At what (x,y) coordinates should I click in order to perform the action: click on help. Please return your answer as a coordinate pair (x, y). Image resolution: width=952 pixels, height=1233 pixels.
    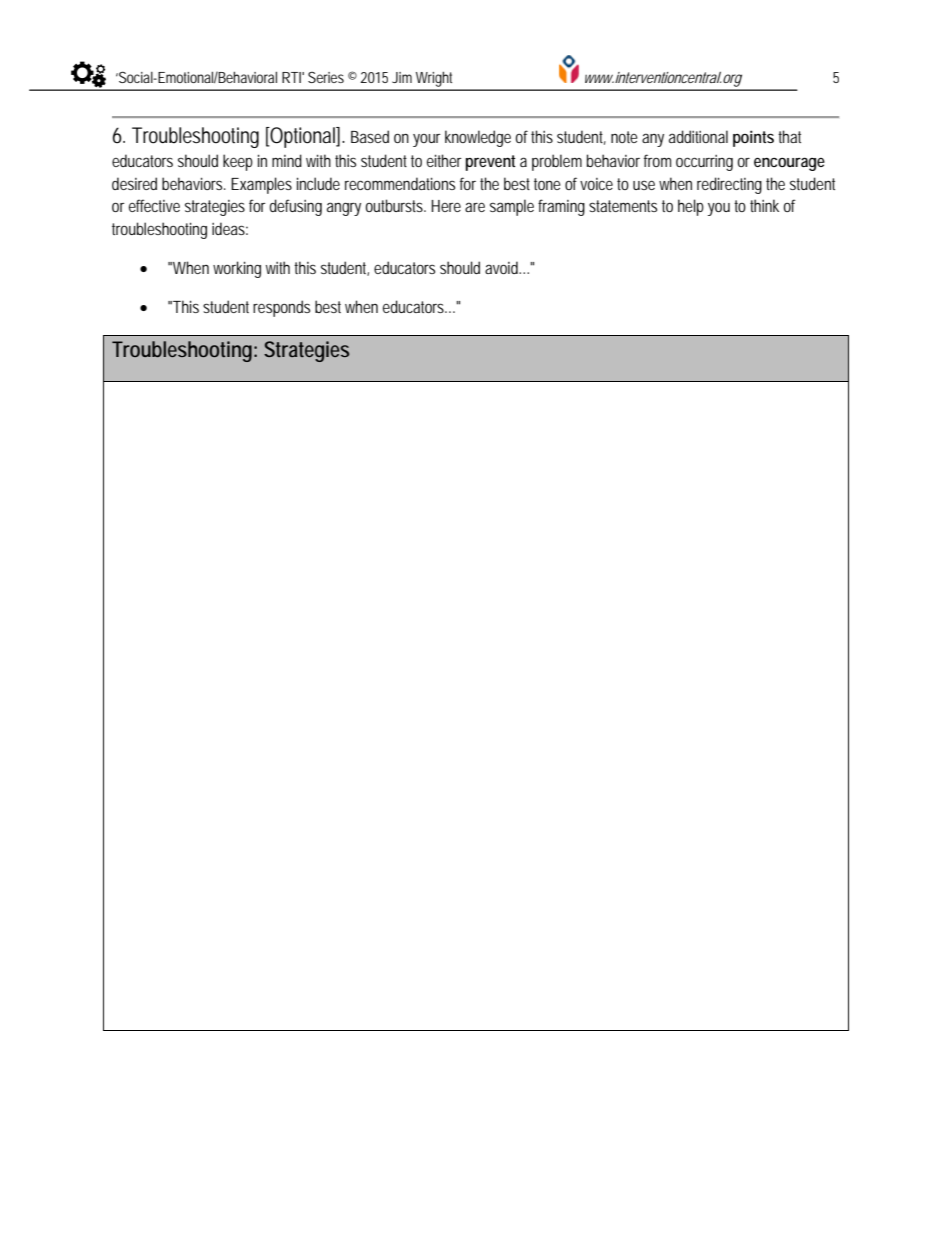
    Looking at the image, I should click on (691, 207).
